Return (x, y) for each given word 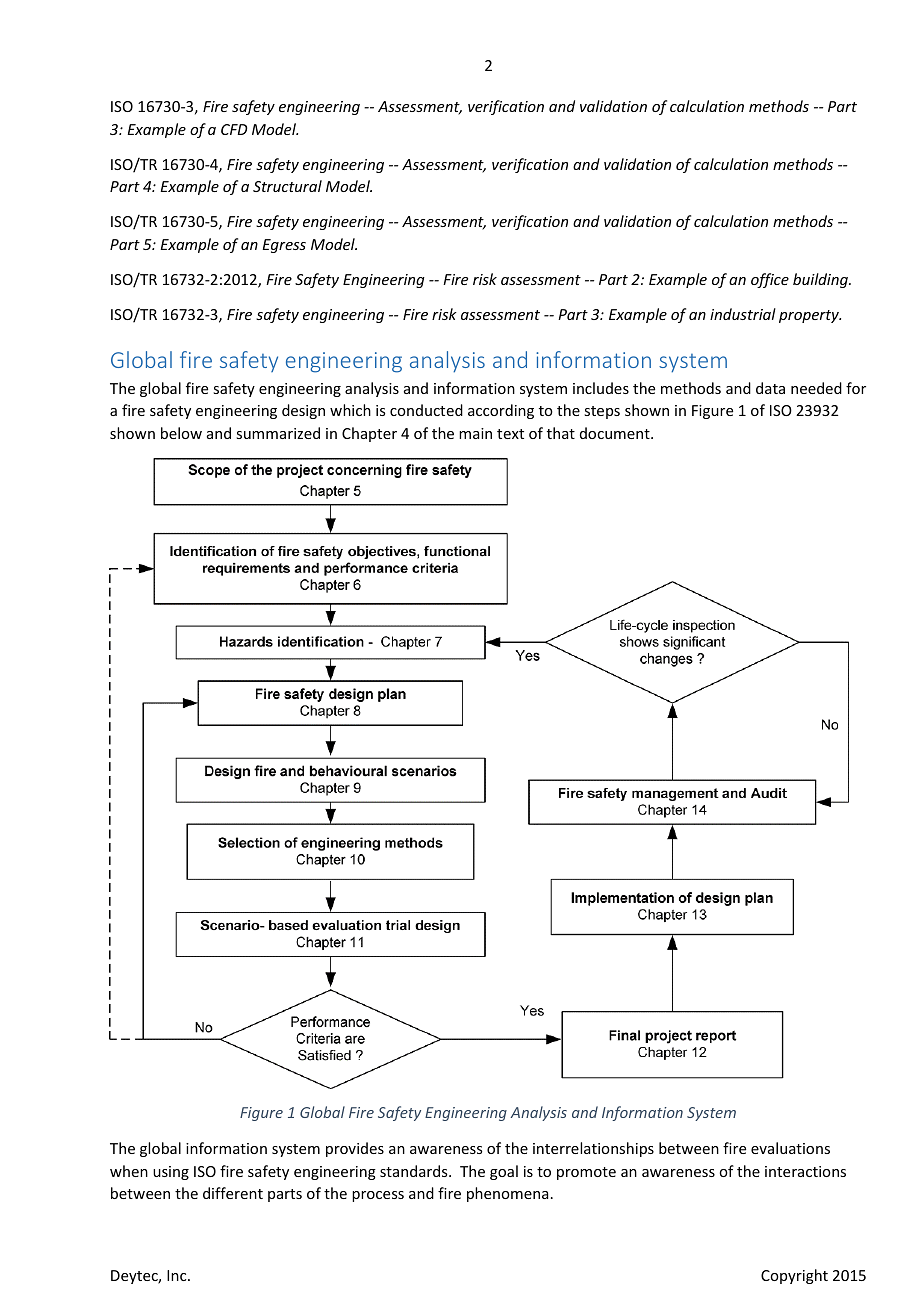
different (233, 1193)
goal (504, 1172)
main (475, 433)
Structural (287, 186)
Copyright (794, 1276)
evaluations (790, 1148)
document (616, 433)
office (770, 280)
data (770, 388)
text (510, 434)
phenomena (507, 1194)
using (171, 1173)
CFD (234, 129)
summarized (278, 433)
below (181, 433)
